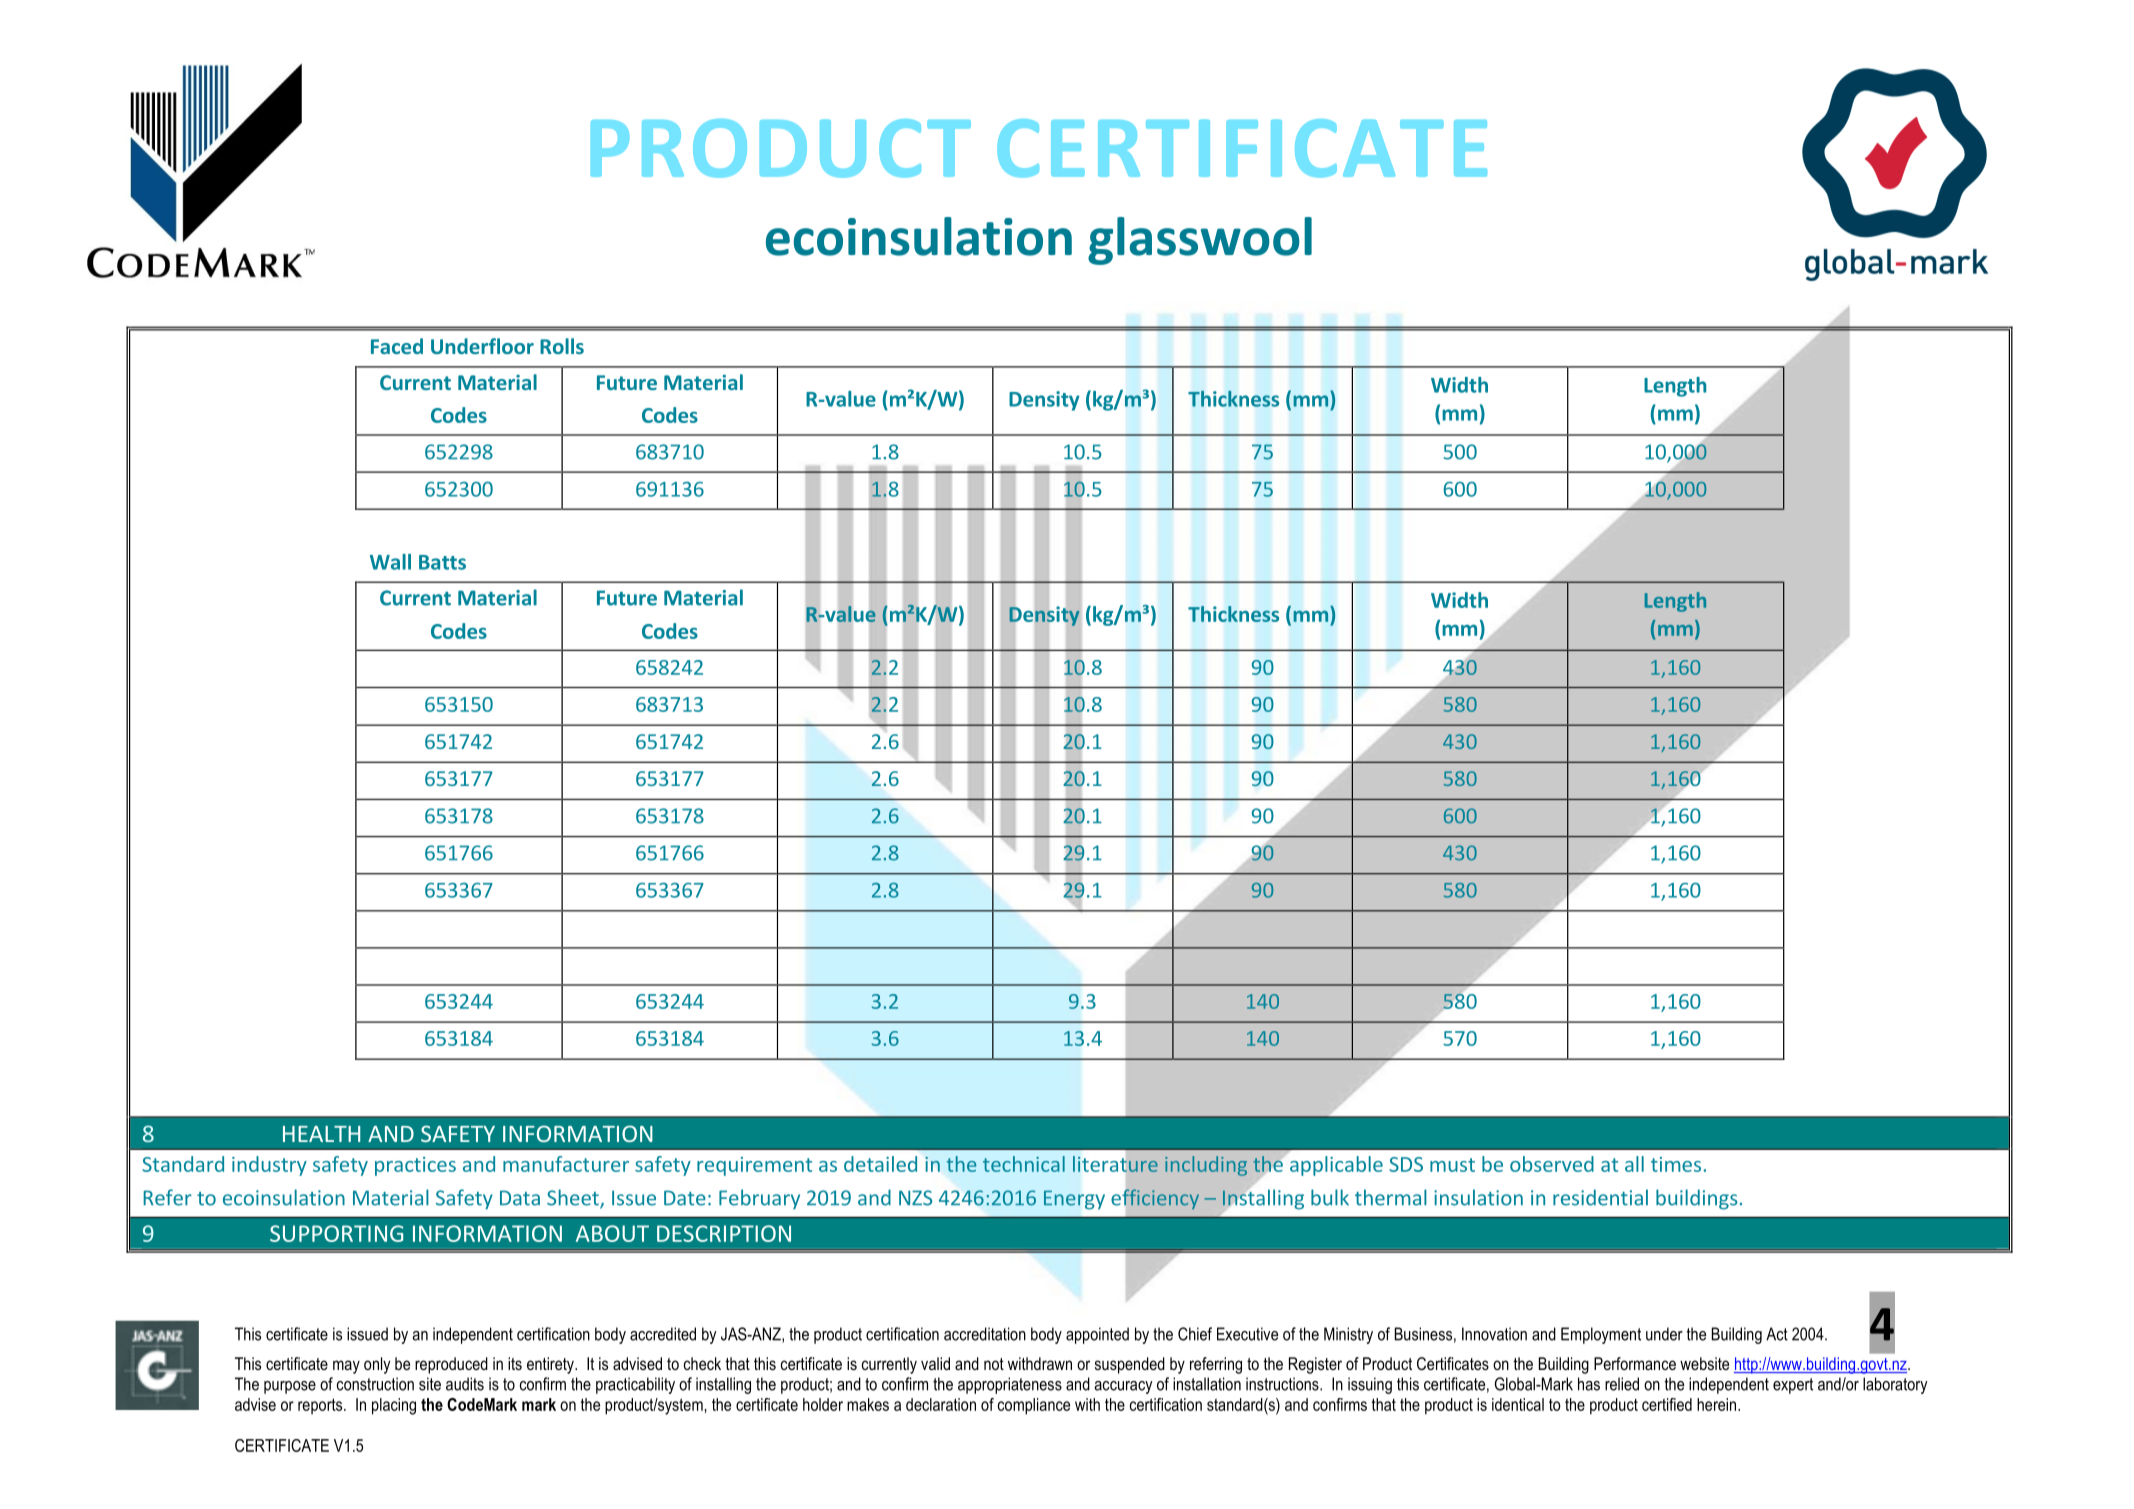 The image size is (2134, 1509). What do you see at coordinates (1676, 1164) in the document?
I see `times` at bounding box center [1676, 1164].
